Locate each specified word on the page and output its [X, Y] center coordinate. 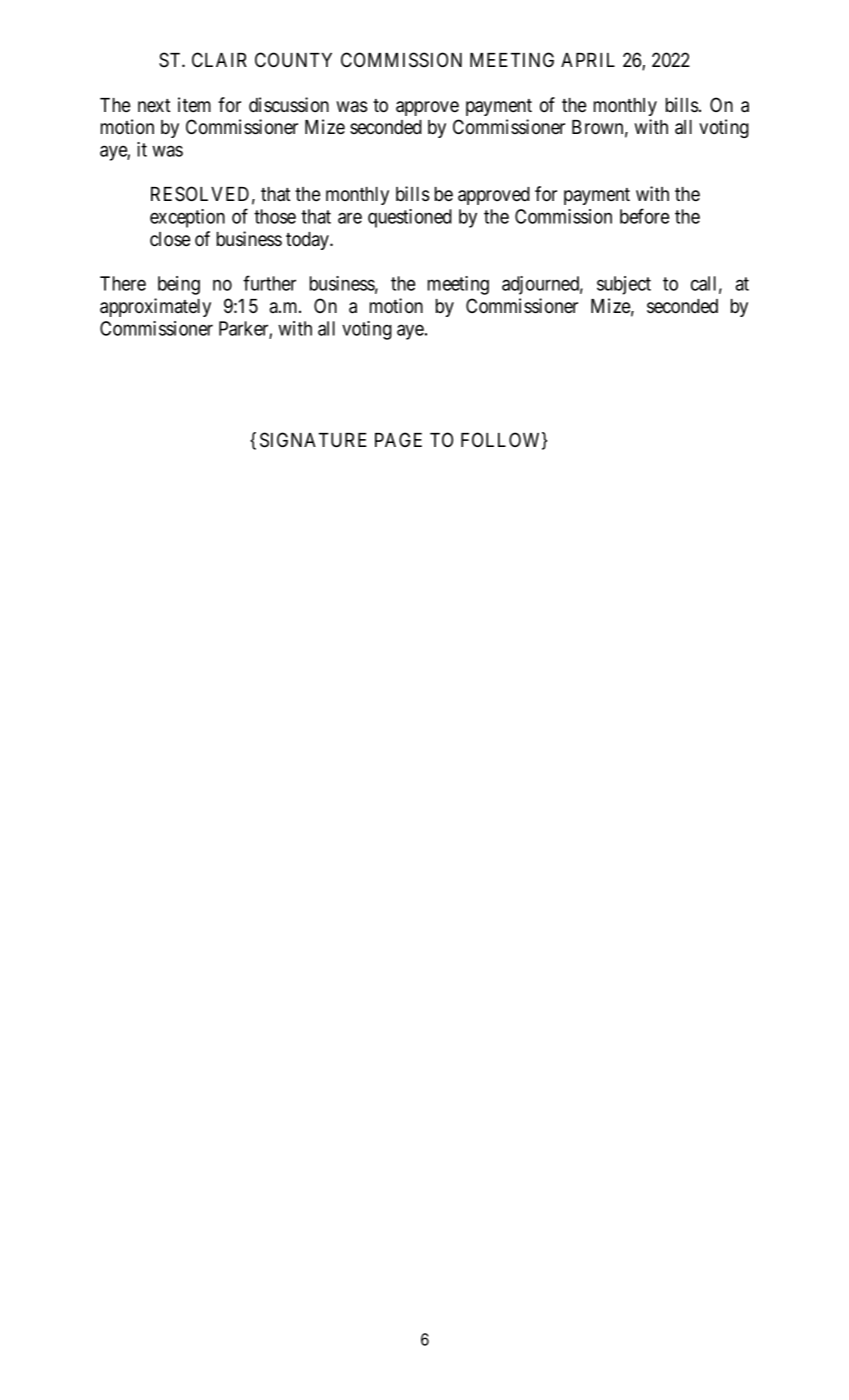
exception [187, 218]
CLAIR [219, 59]
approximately [155, 307]
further [269, 283]
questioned [410, 218]
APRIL [588, 60]
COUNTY [293, 60]
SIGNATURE [313, 440]
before [644, 216]
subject [624, 285]
